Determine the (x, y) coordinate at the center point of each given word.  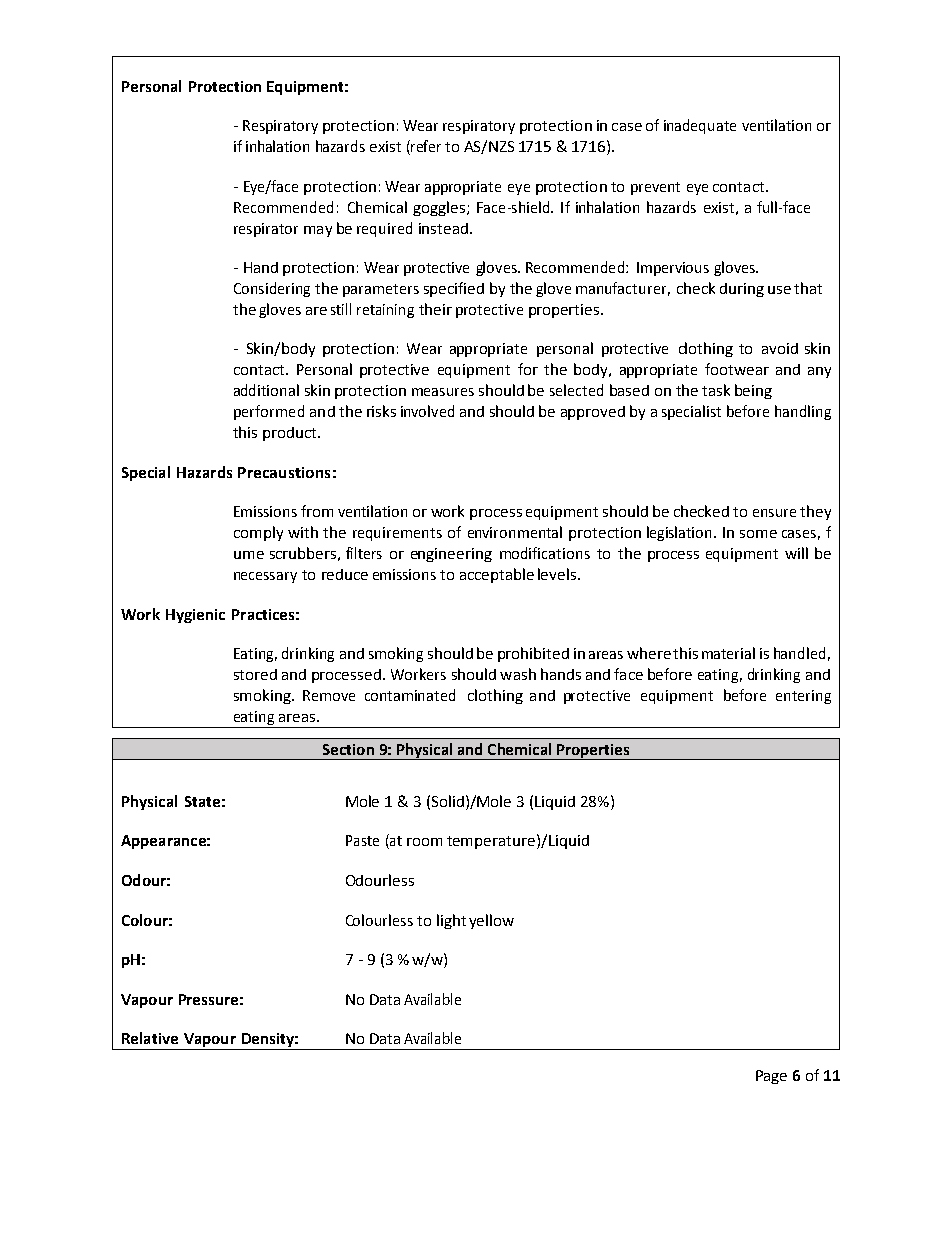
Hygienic (195, 616)
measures (443, 392)
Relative (150, 1038)
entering (803, 697)
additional (266, 390)
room (424, 842)
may (318, 231)
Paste (362, 840)
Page (771, 1077)
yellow (491, 921)
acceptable (497, 575)
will (796, 553)
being (753, 391)
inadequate (700, 126)
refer (425, 147)
